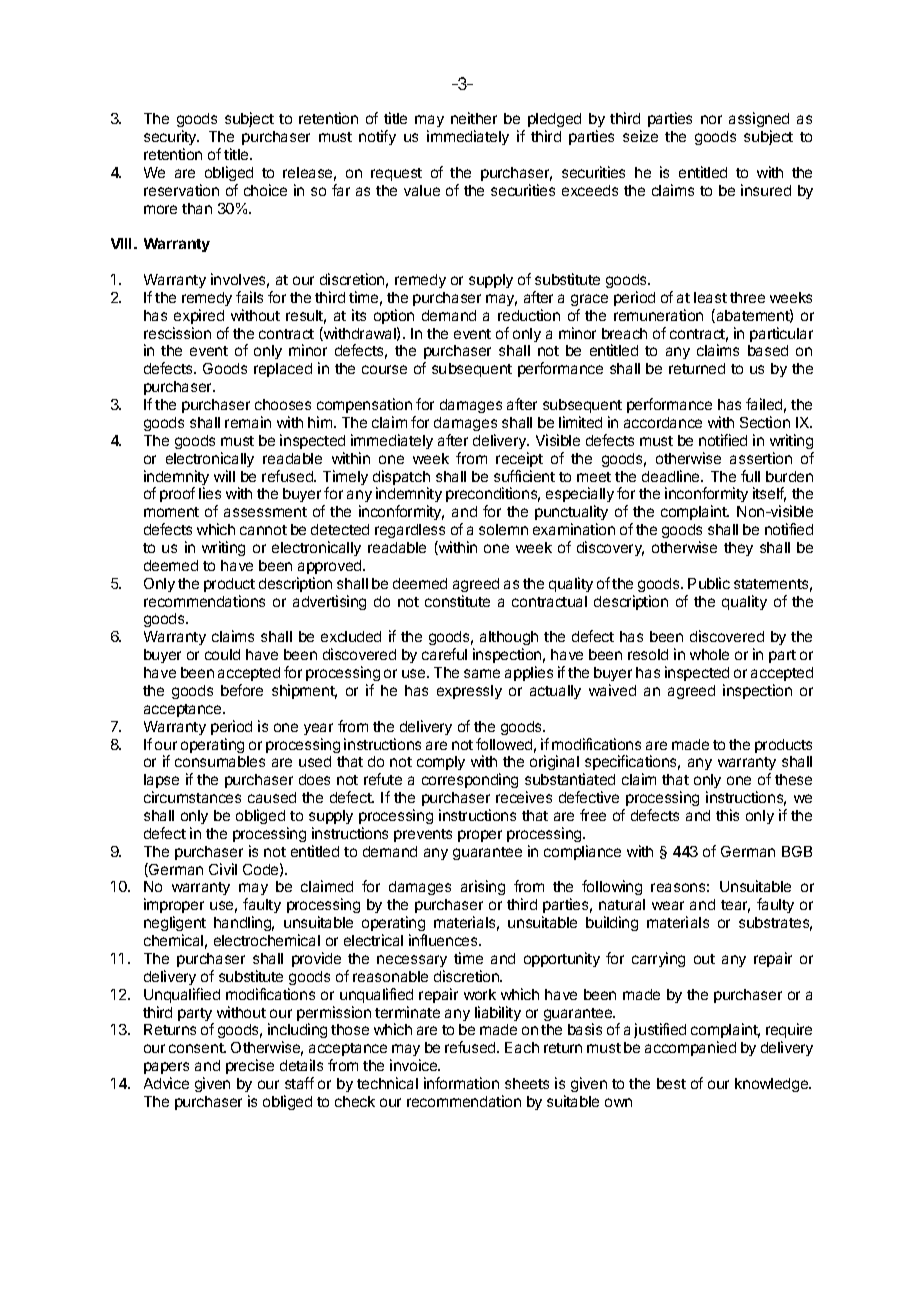  Describe the element at coordinates (469, 692) in the image. I see `expressly` at that location.
